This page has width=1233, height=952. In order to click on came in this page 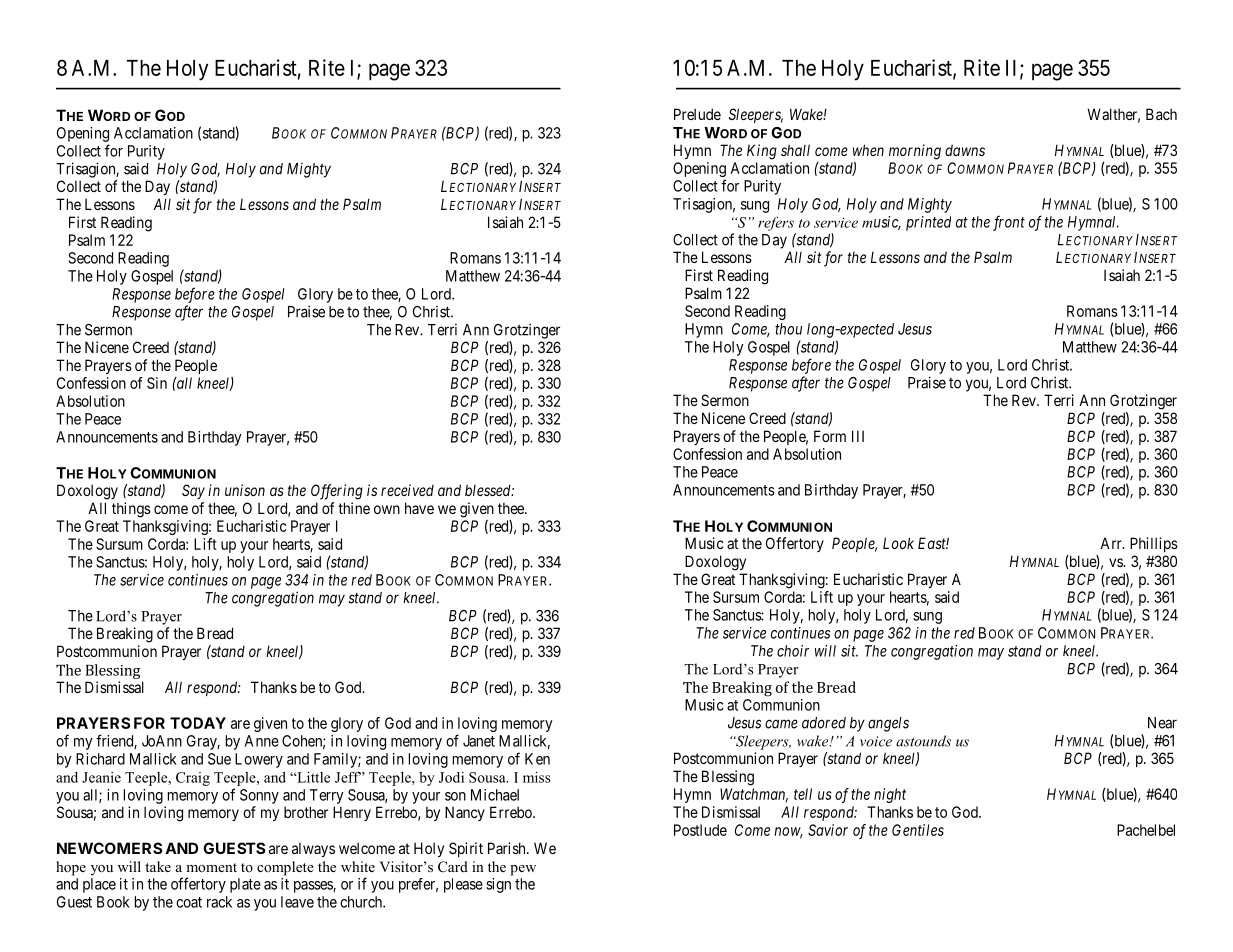, I will do `click(781, 724)`.
